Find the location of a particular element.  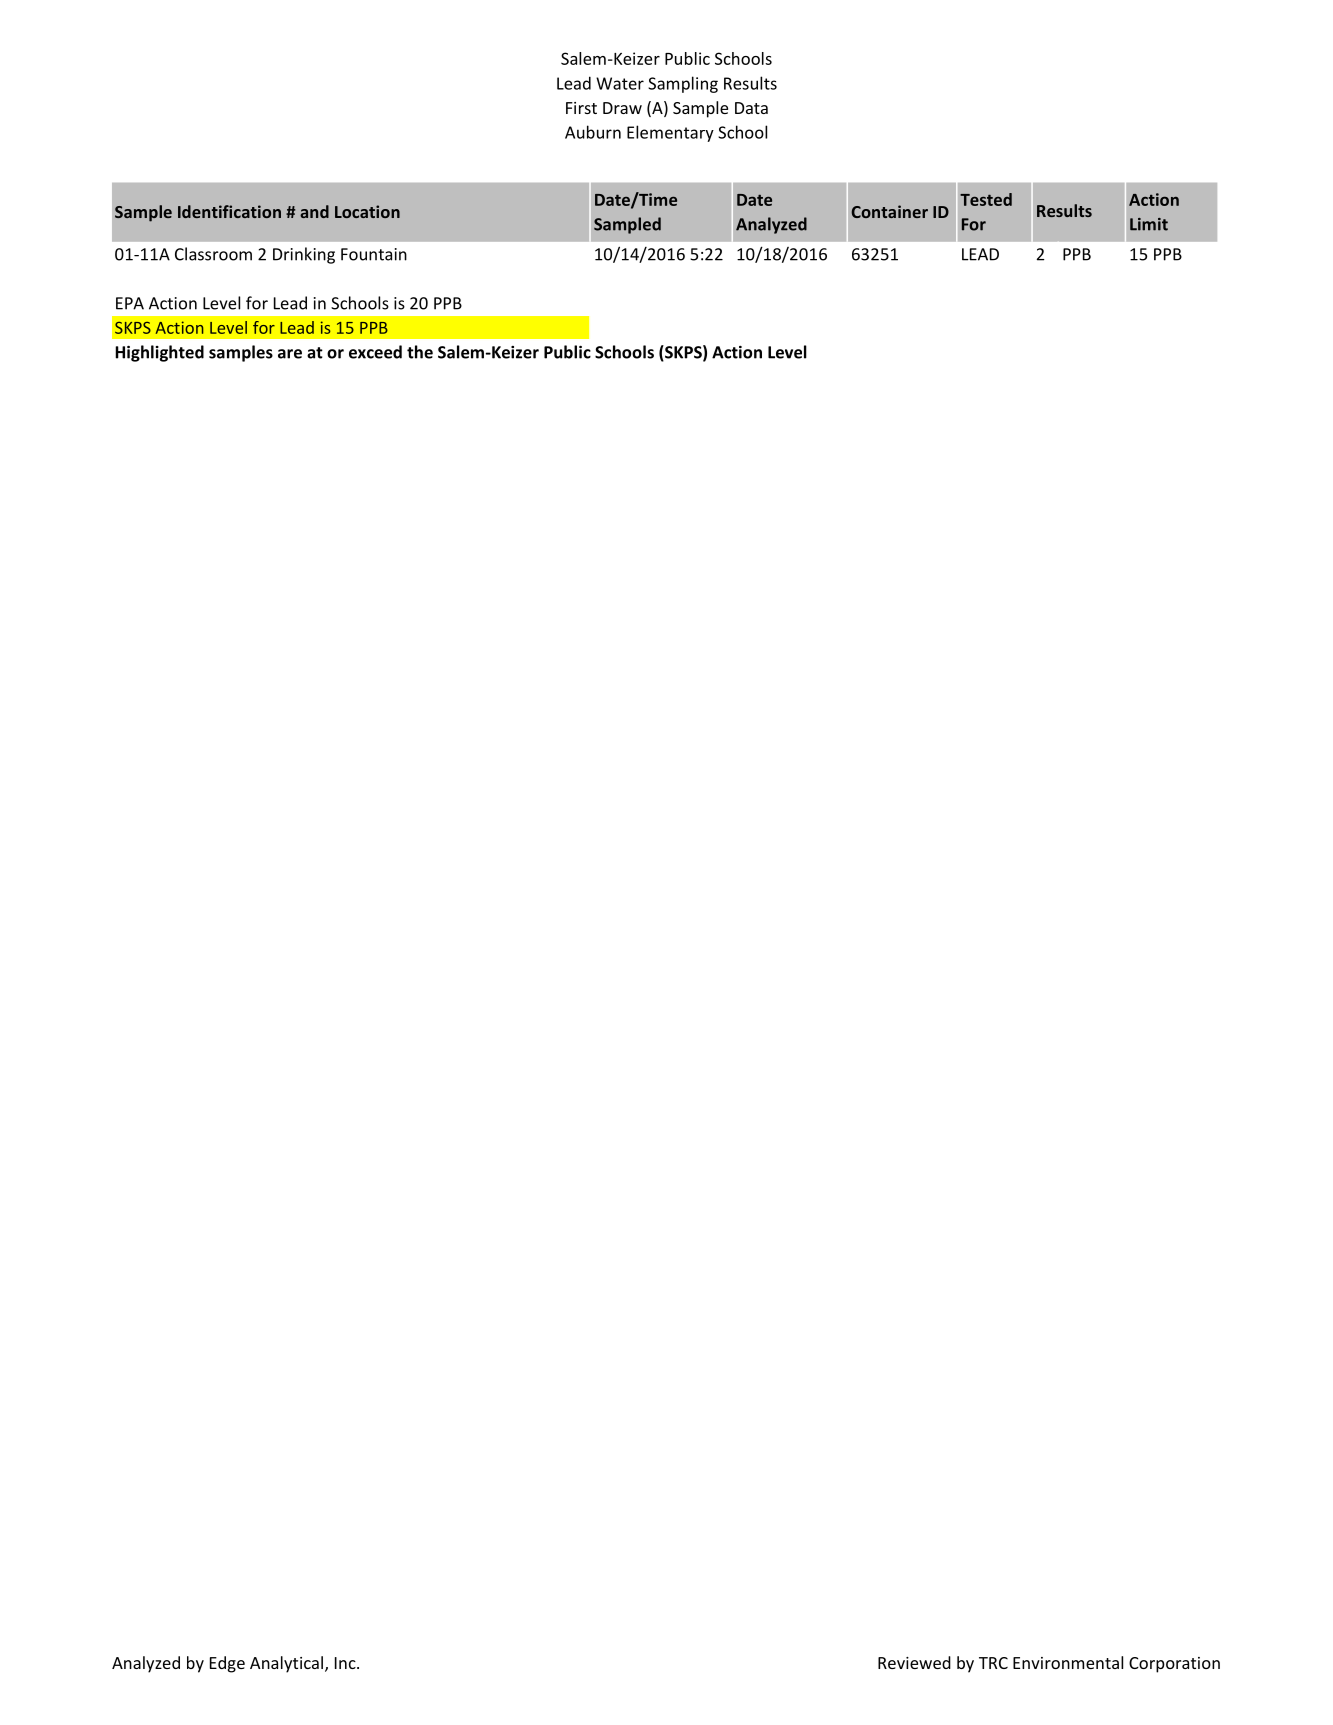

Edge is located at coordinates (227, 1664).
